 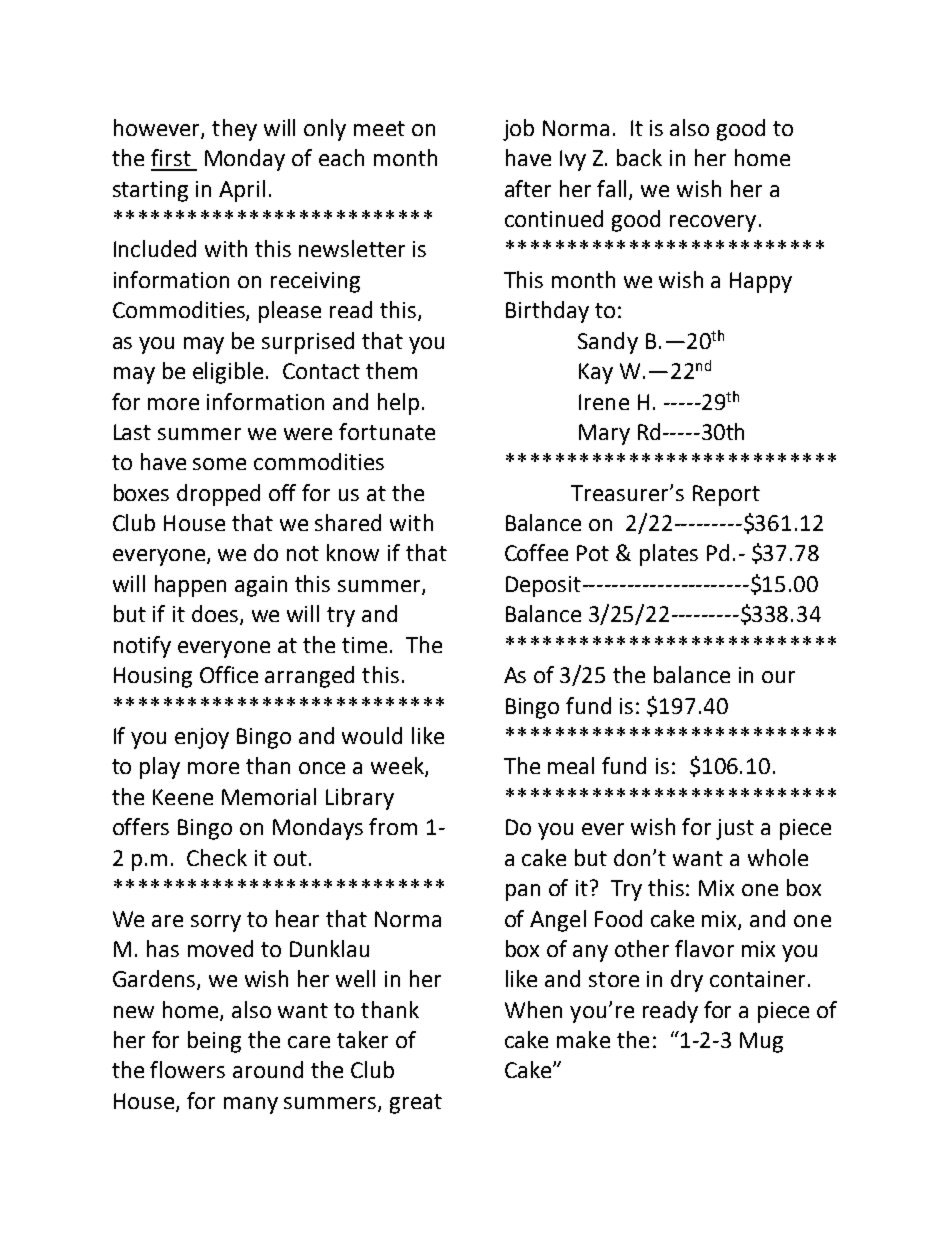 I want to click on from, so click(x=393, y=826).
